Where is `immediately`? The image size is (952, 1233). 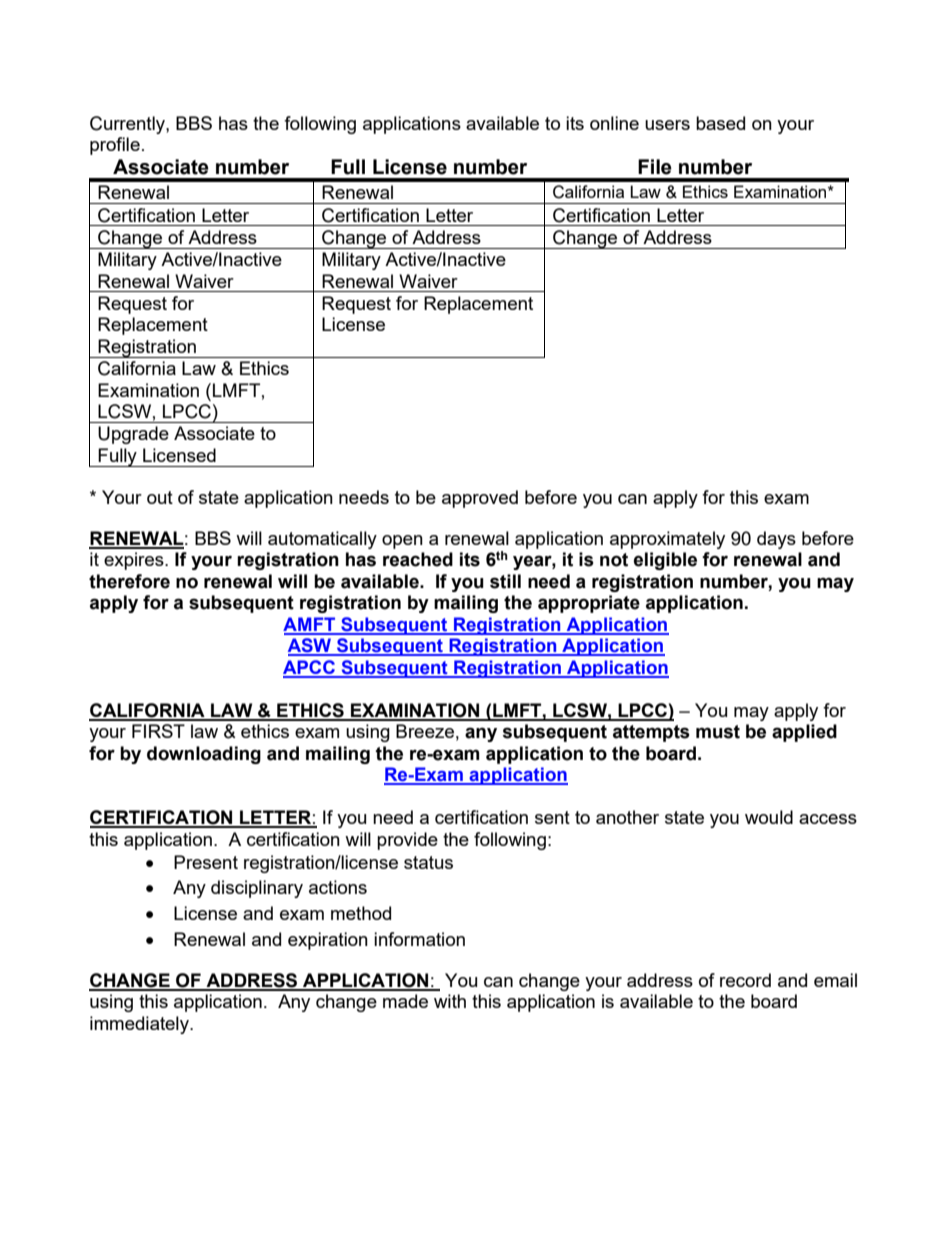 immediately is located at coordinates (140, 1025).
